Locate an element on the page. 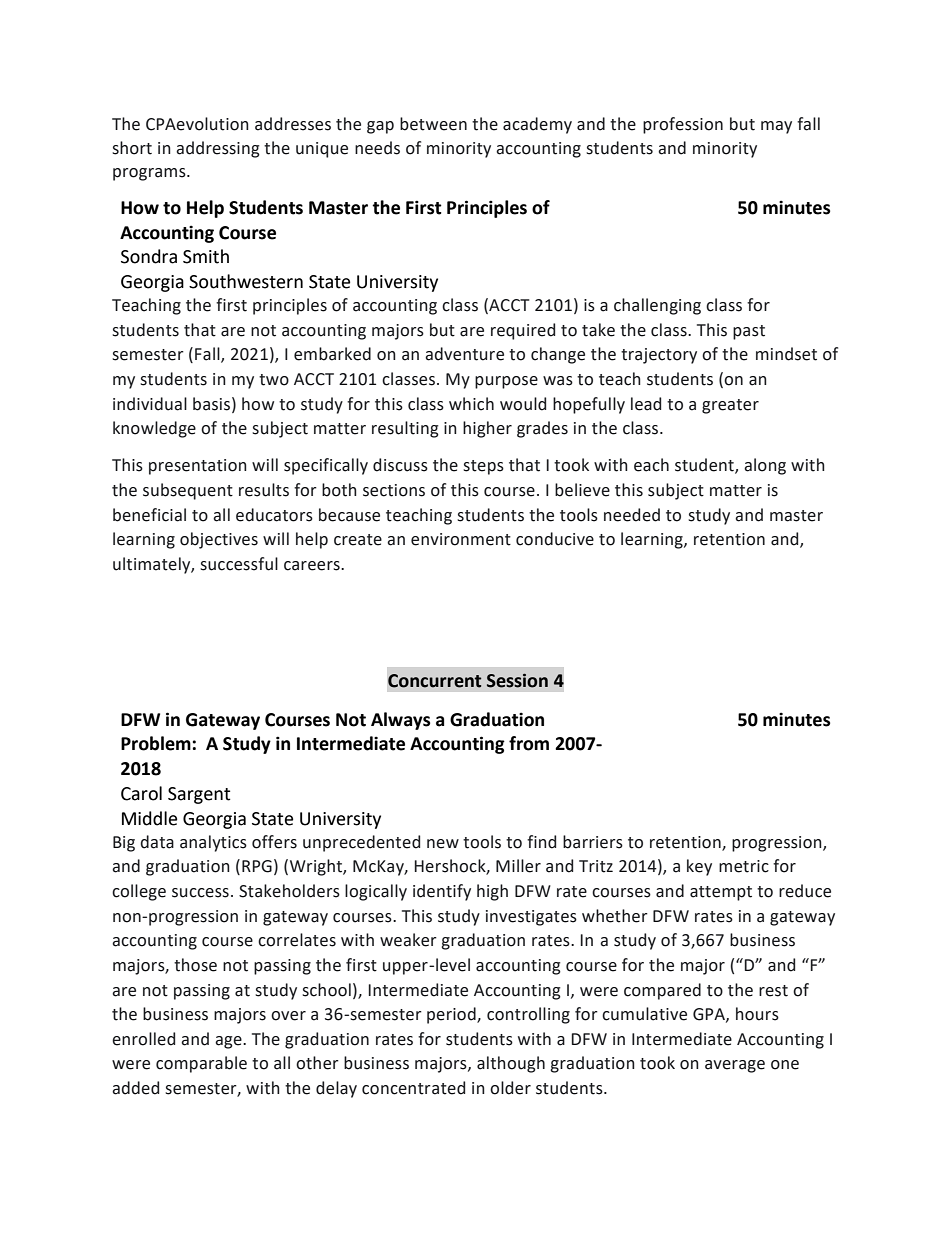 The width and height of the page is (952, 1233). past is located at coordinates (749, 332).
